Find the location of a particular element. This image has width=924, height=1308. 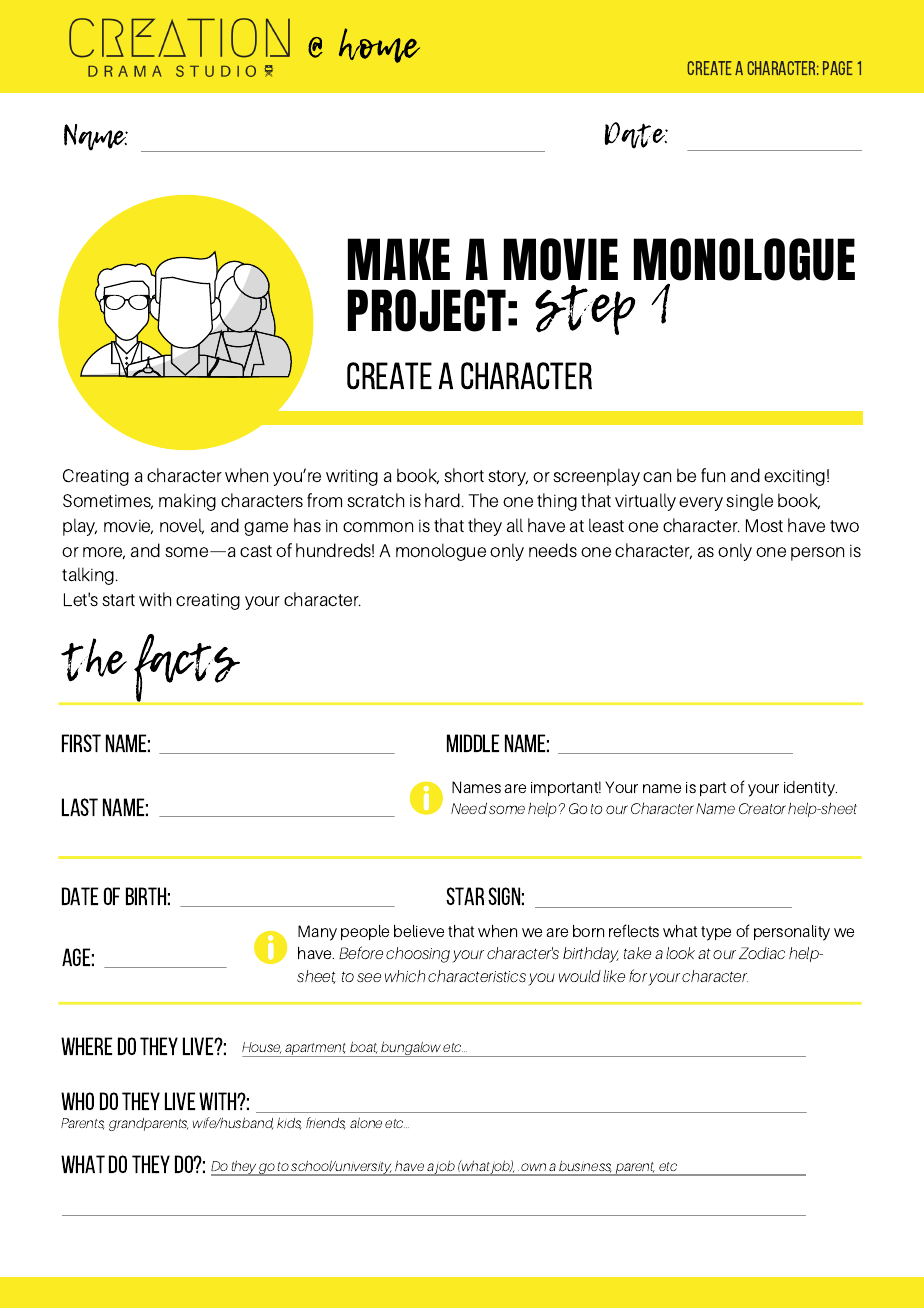

MAKE is located at coordinates (399, 259).
